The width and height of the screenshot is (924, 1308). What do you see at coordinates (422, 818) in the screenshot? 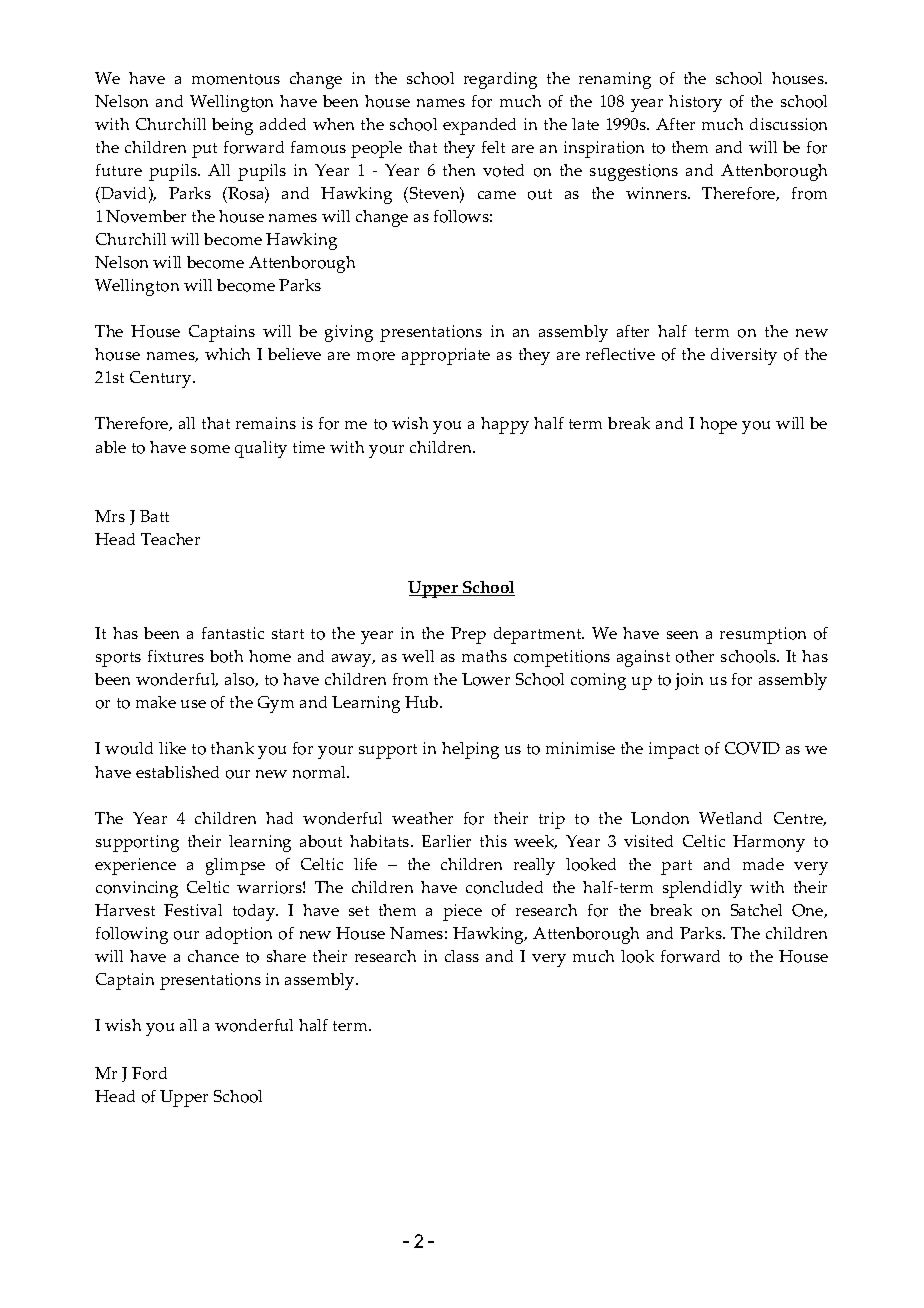
I see `weather` at bounding box center [422, 818].
